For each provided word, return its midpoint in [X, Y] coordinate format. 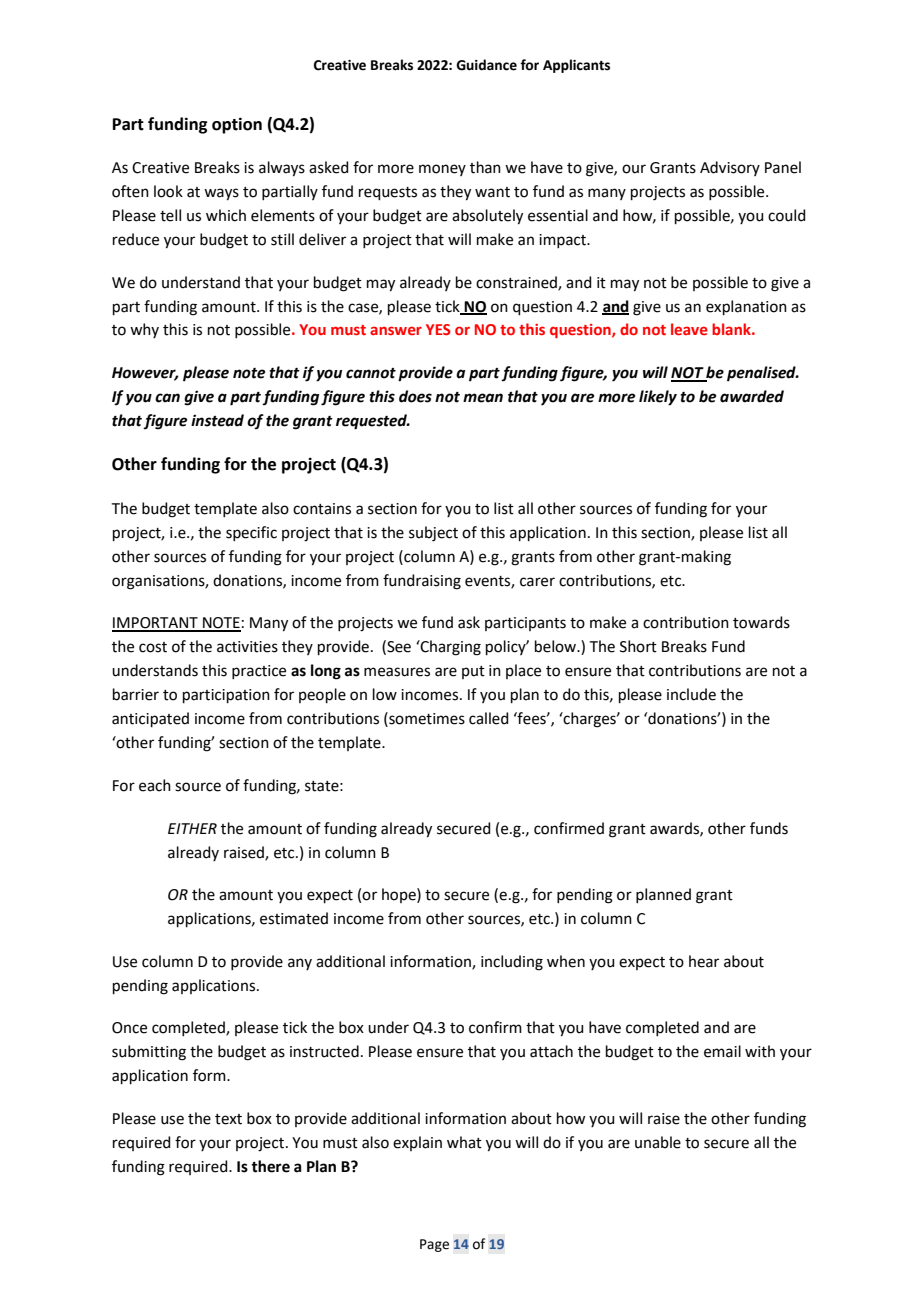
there [270, 1166]
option [237, 125]
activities [247, 647]
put [473, 672]
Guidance [486, 65]
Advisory [730, 168]
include [691, 694]
